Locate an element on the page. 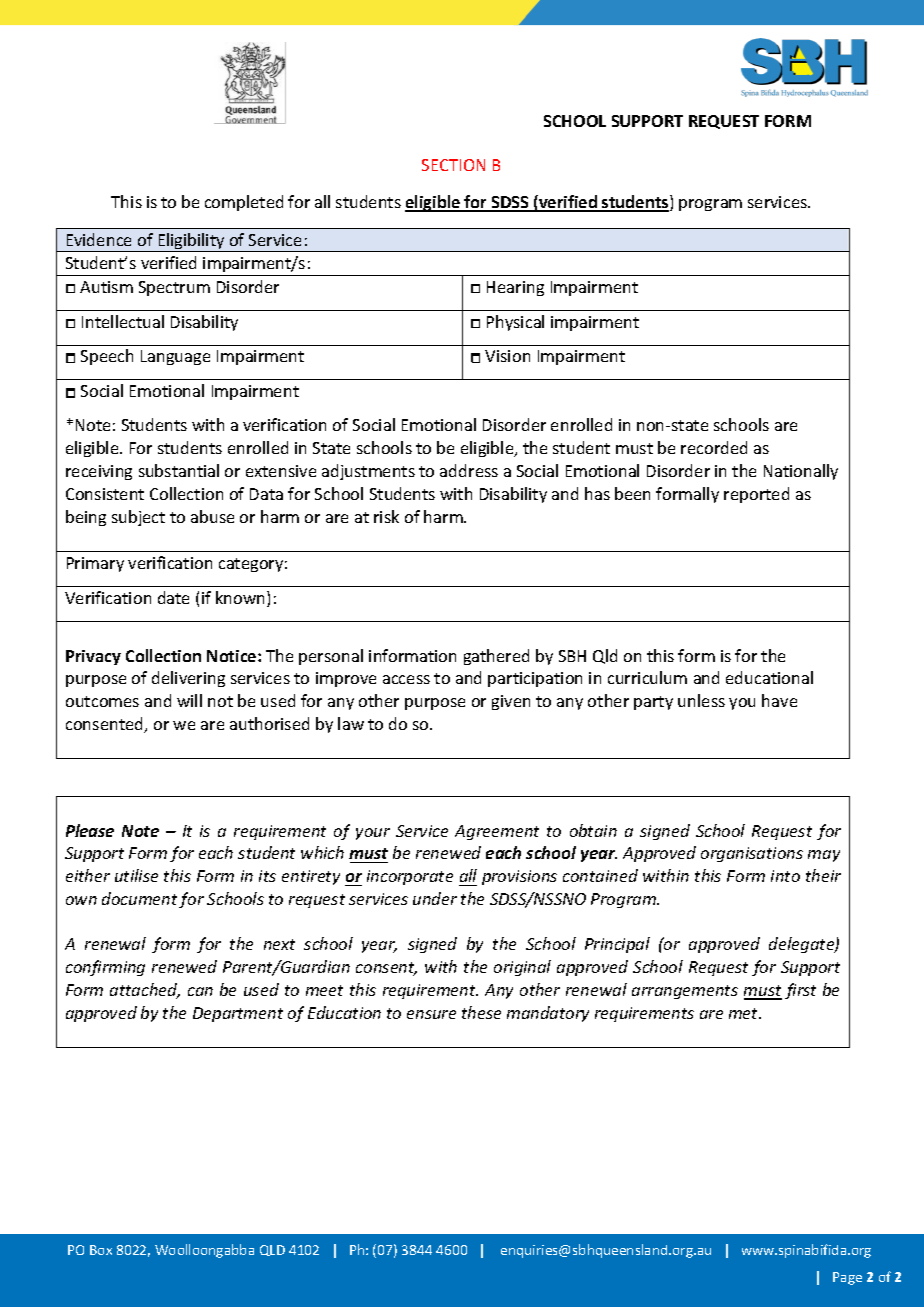  Box is located at coordinates (101, 1250).
